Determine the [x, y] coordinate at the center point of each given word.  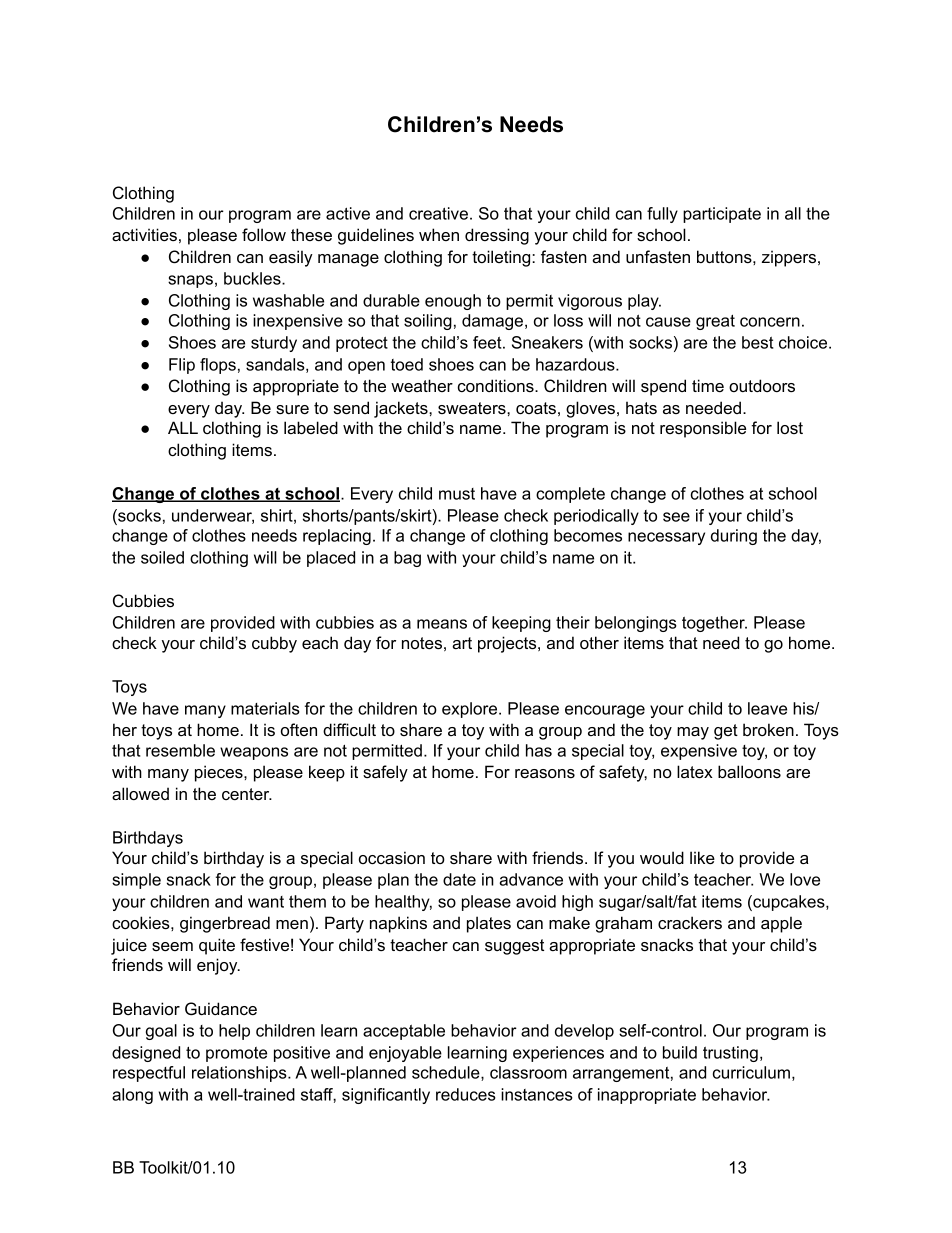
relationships [240, 1074]
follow [264, 234]
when [439, 234]
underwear [213, 516]
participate [722, 215]
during [734, 537]
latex [695, 771]
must [457, 494]
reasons [545, 773]
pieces [220, 773]
